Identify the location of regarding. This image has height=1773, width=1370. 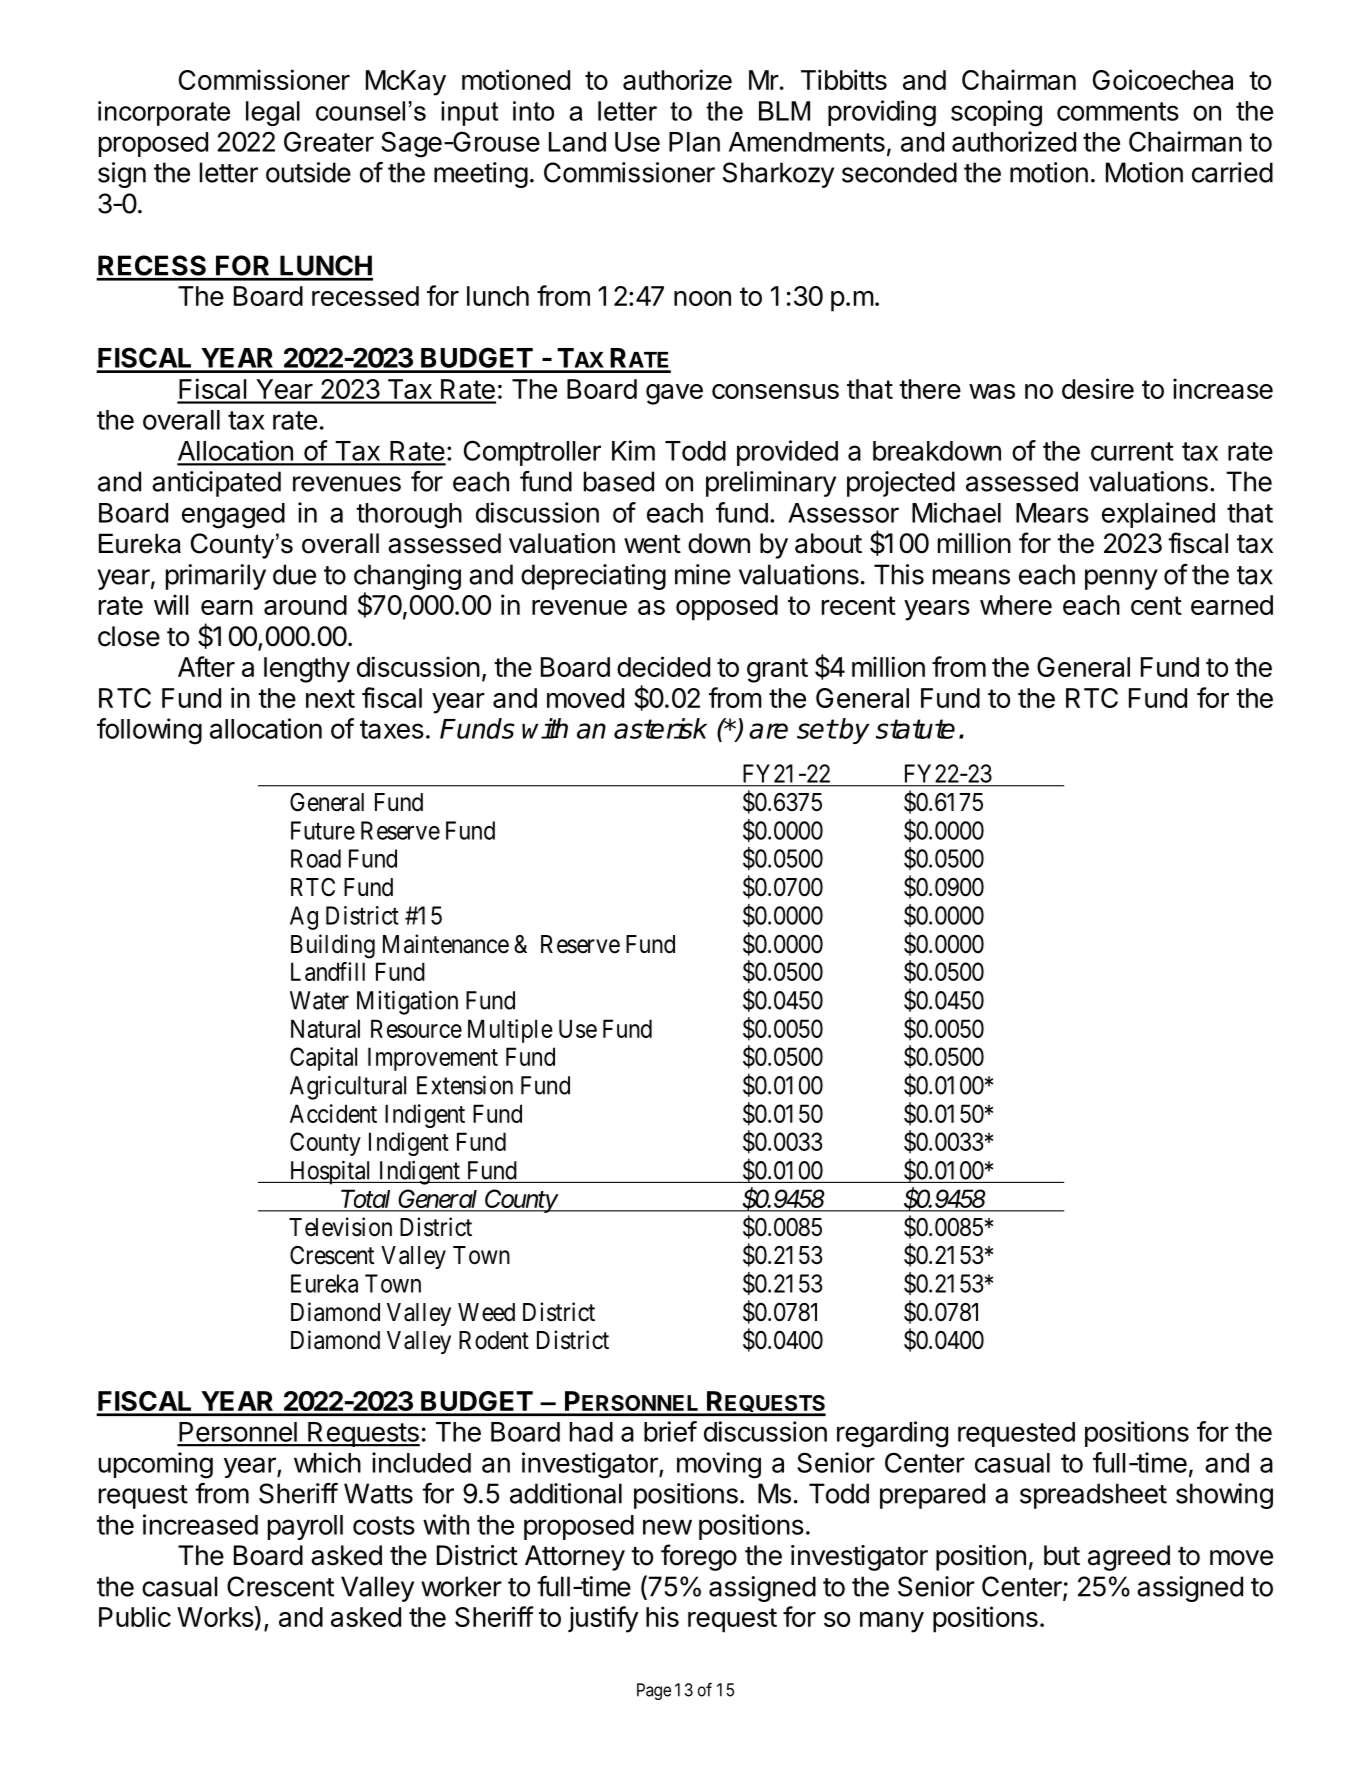
(892, 1434).
